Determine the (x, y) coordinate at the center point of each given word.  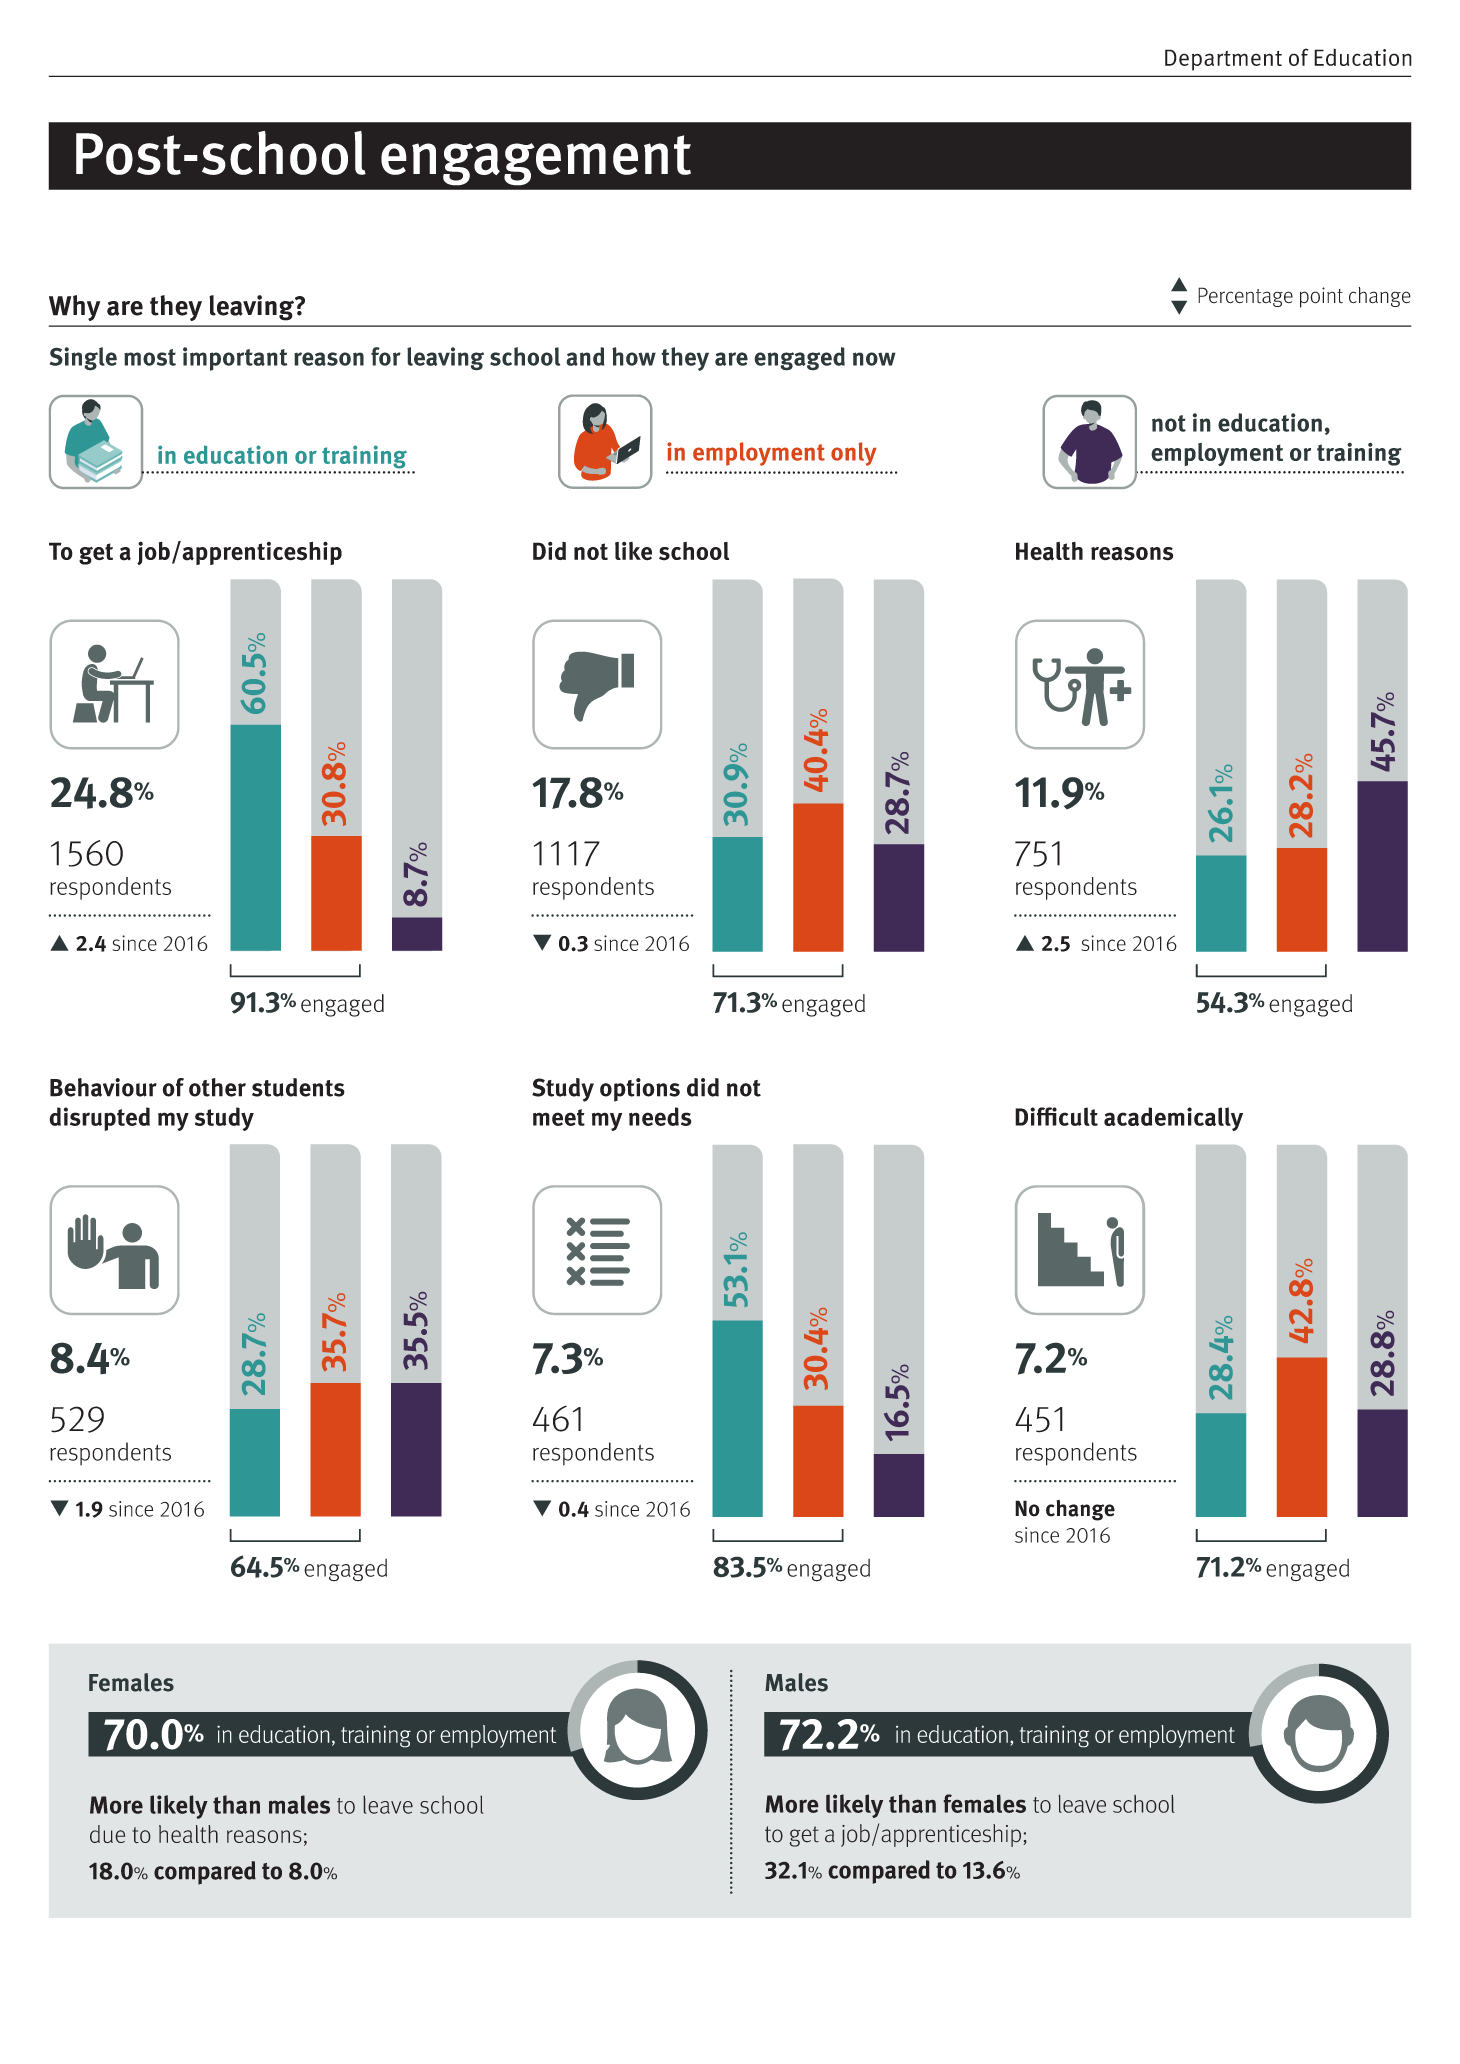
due (107, 1834)
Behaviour (103, 1087)
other (217, 1087)
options (640, 1090)
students (298, 1087)
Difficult (1056, 1116)
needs (660, 1116)
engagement (536, 160)
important (235, 359)
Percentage (1245, 297)
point (1321, 297)
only (854, 454)
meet (559, 1117)
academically (1173, 1119)
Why (75, 308)
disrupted (99, 1119)
